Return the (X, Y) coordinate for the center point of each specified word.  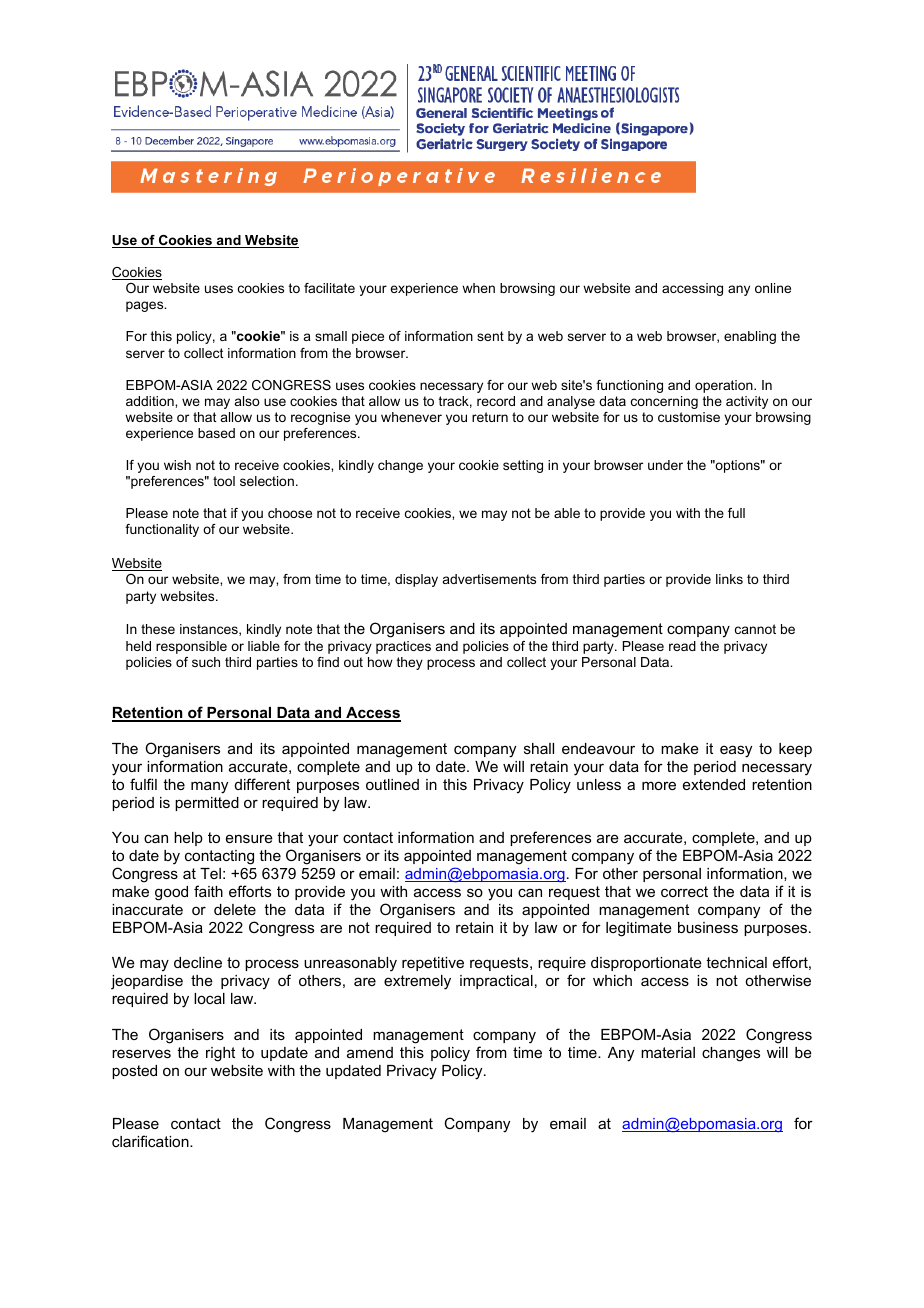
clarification (151, 1141)
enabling (750, 337)
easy (736, 751)
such (206, 662)
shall (539, 748)
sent (490, 336)
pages (146, 306)
